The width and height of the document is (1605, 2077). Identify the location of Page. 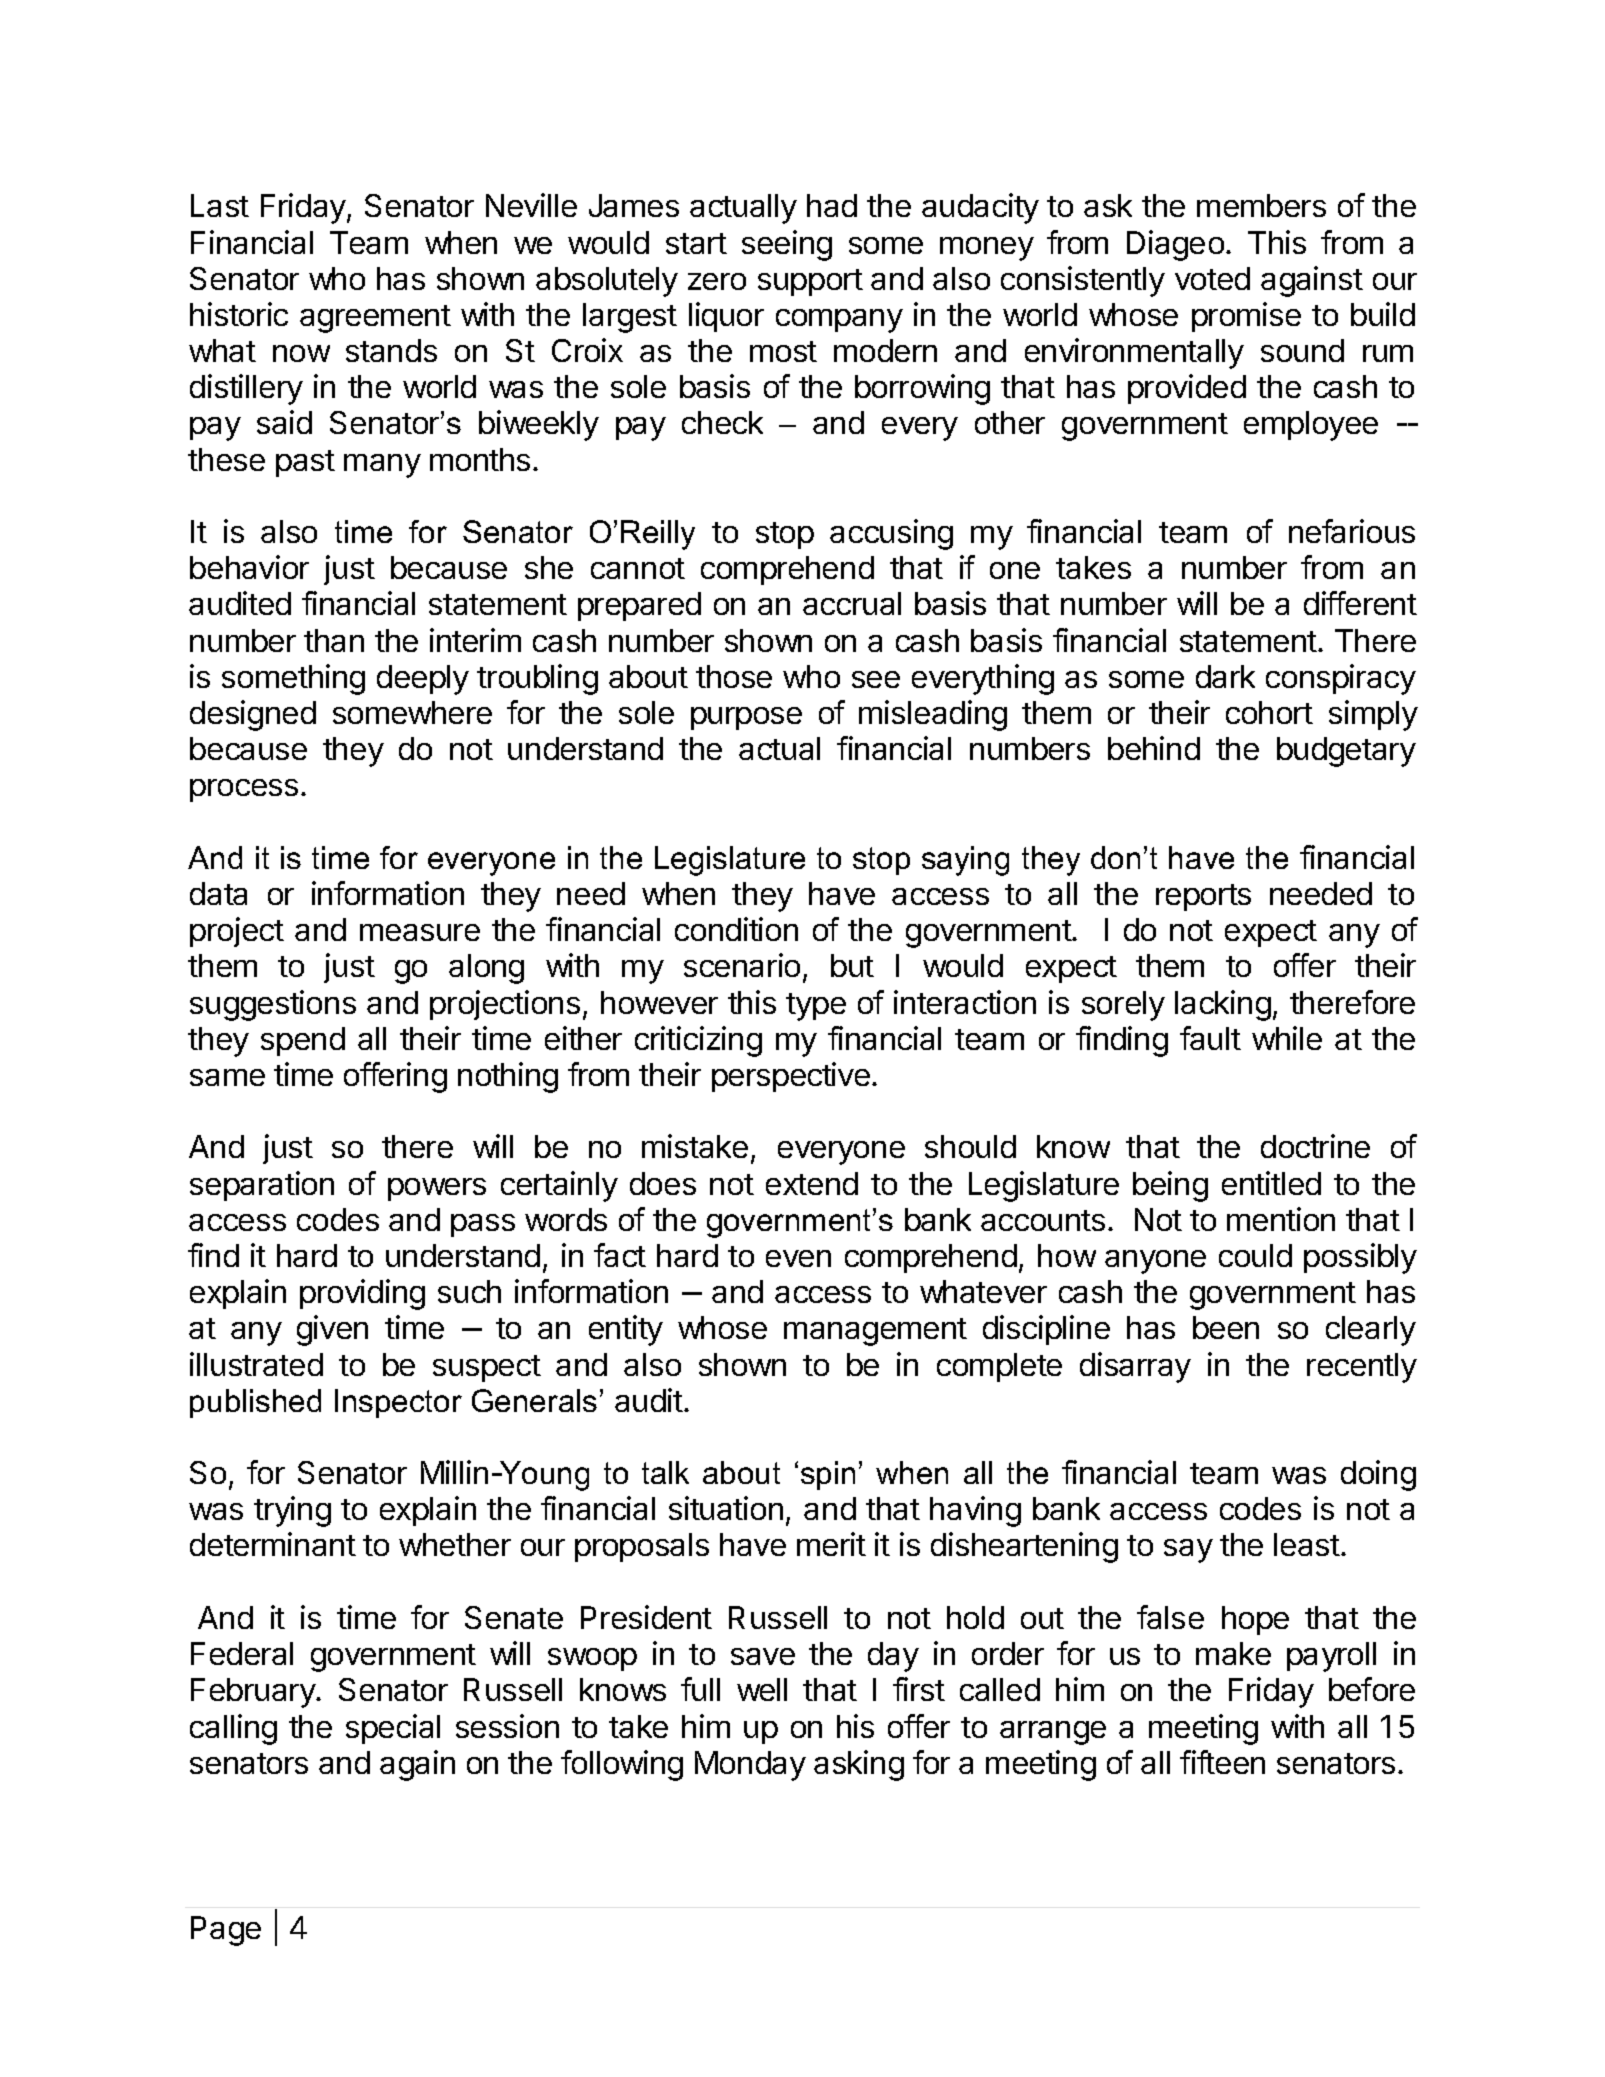
(226, 1931).
